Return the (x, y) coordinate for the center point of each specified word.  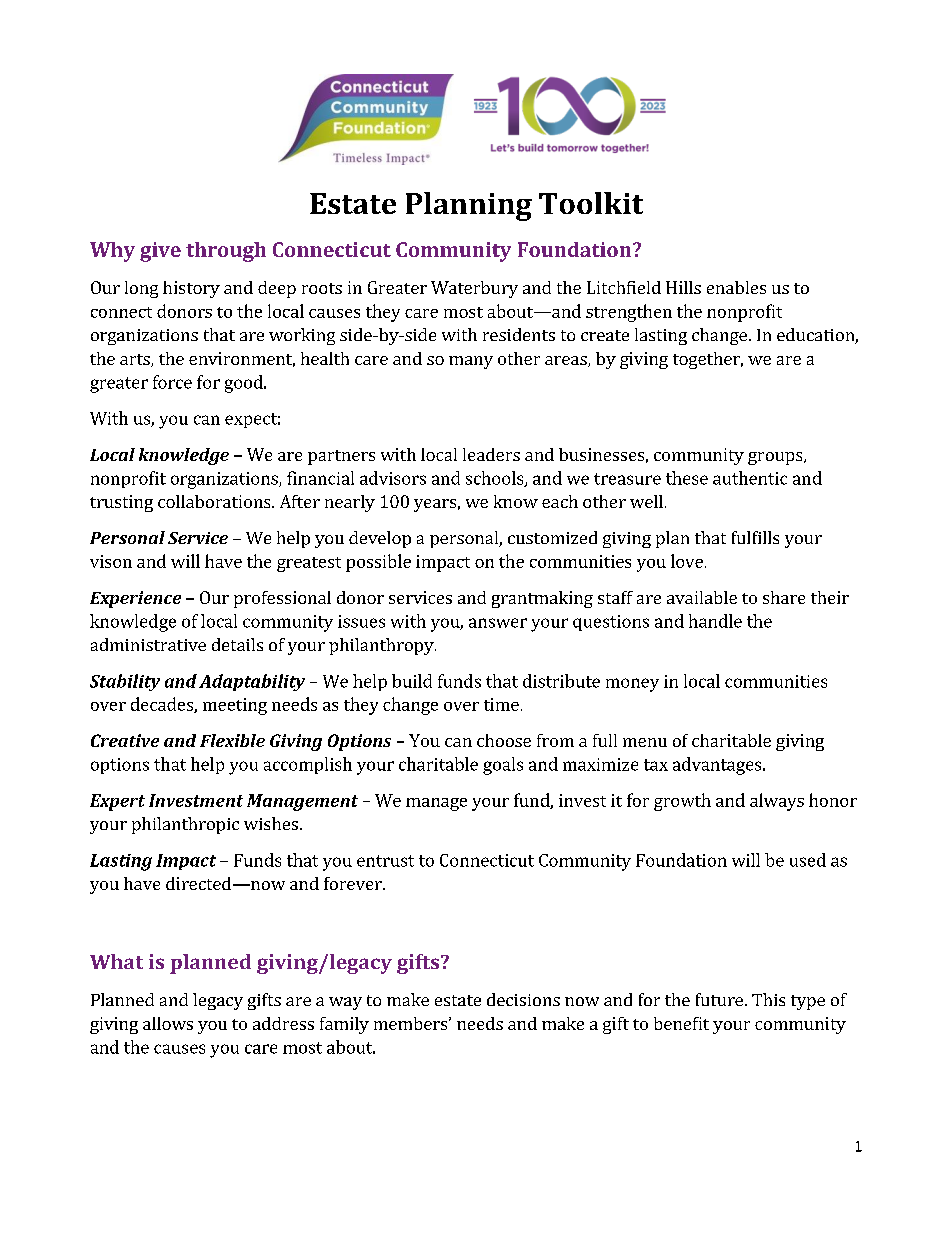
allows (168, 1023)
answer (498, 623)
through (226, 252)
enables (736, 287)
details (237, 644)
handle (715, 621)
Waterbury (474, 289)
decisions (523, 999)
